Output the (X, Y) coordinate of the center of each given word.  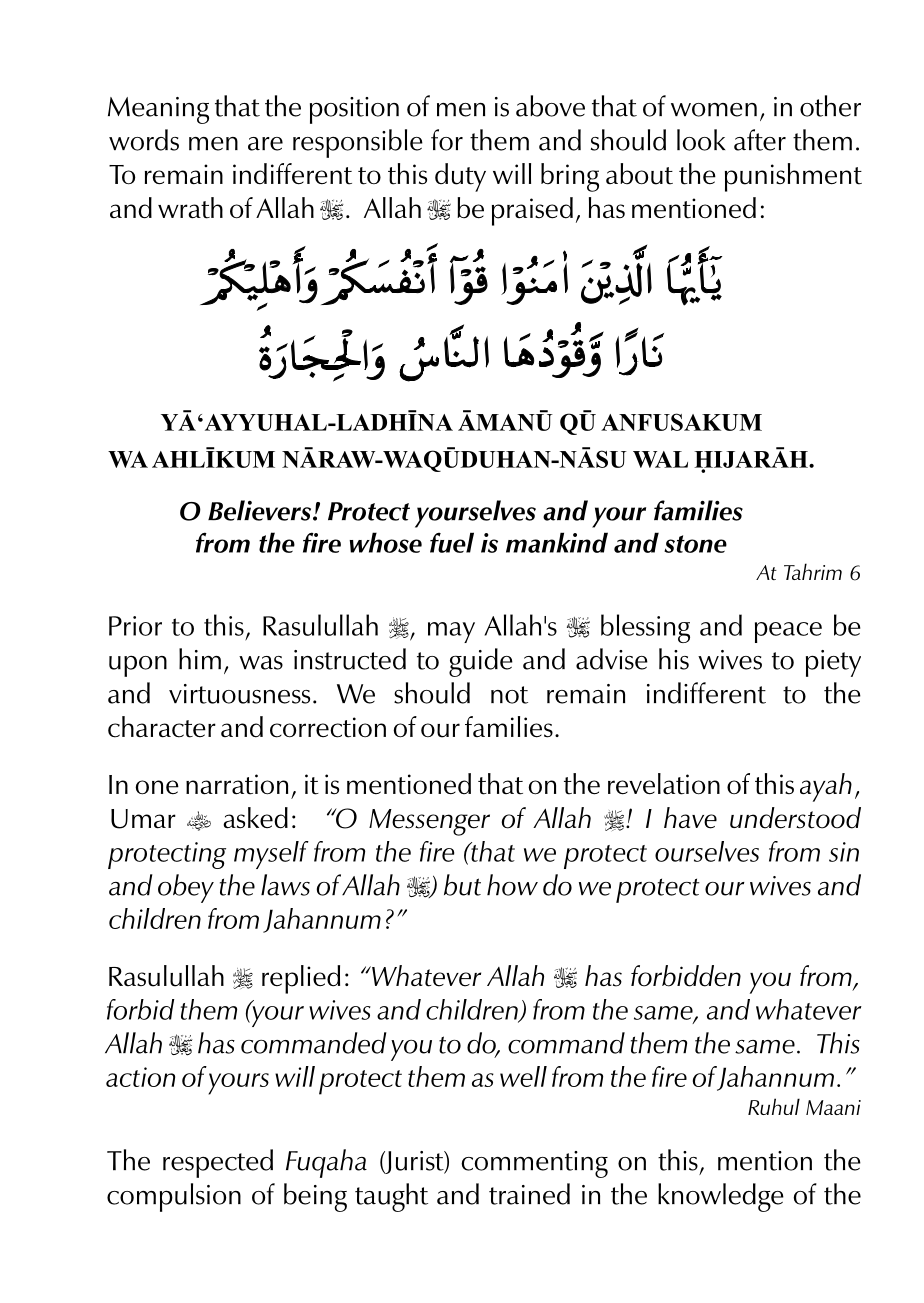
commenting (534, 1164)
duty (460, 177)
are (265, 144)
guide (481, 662)
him (200, 659)
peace (788, 632)
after (760, 140)
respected (218, 1163)
